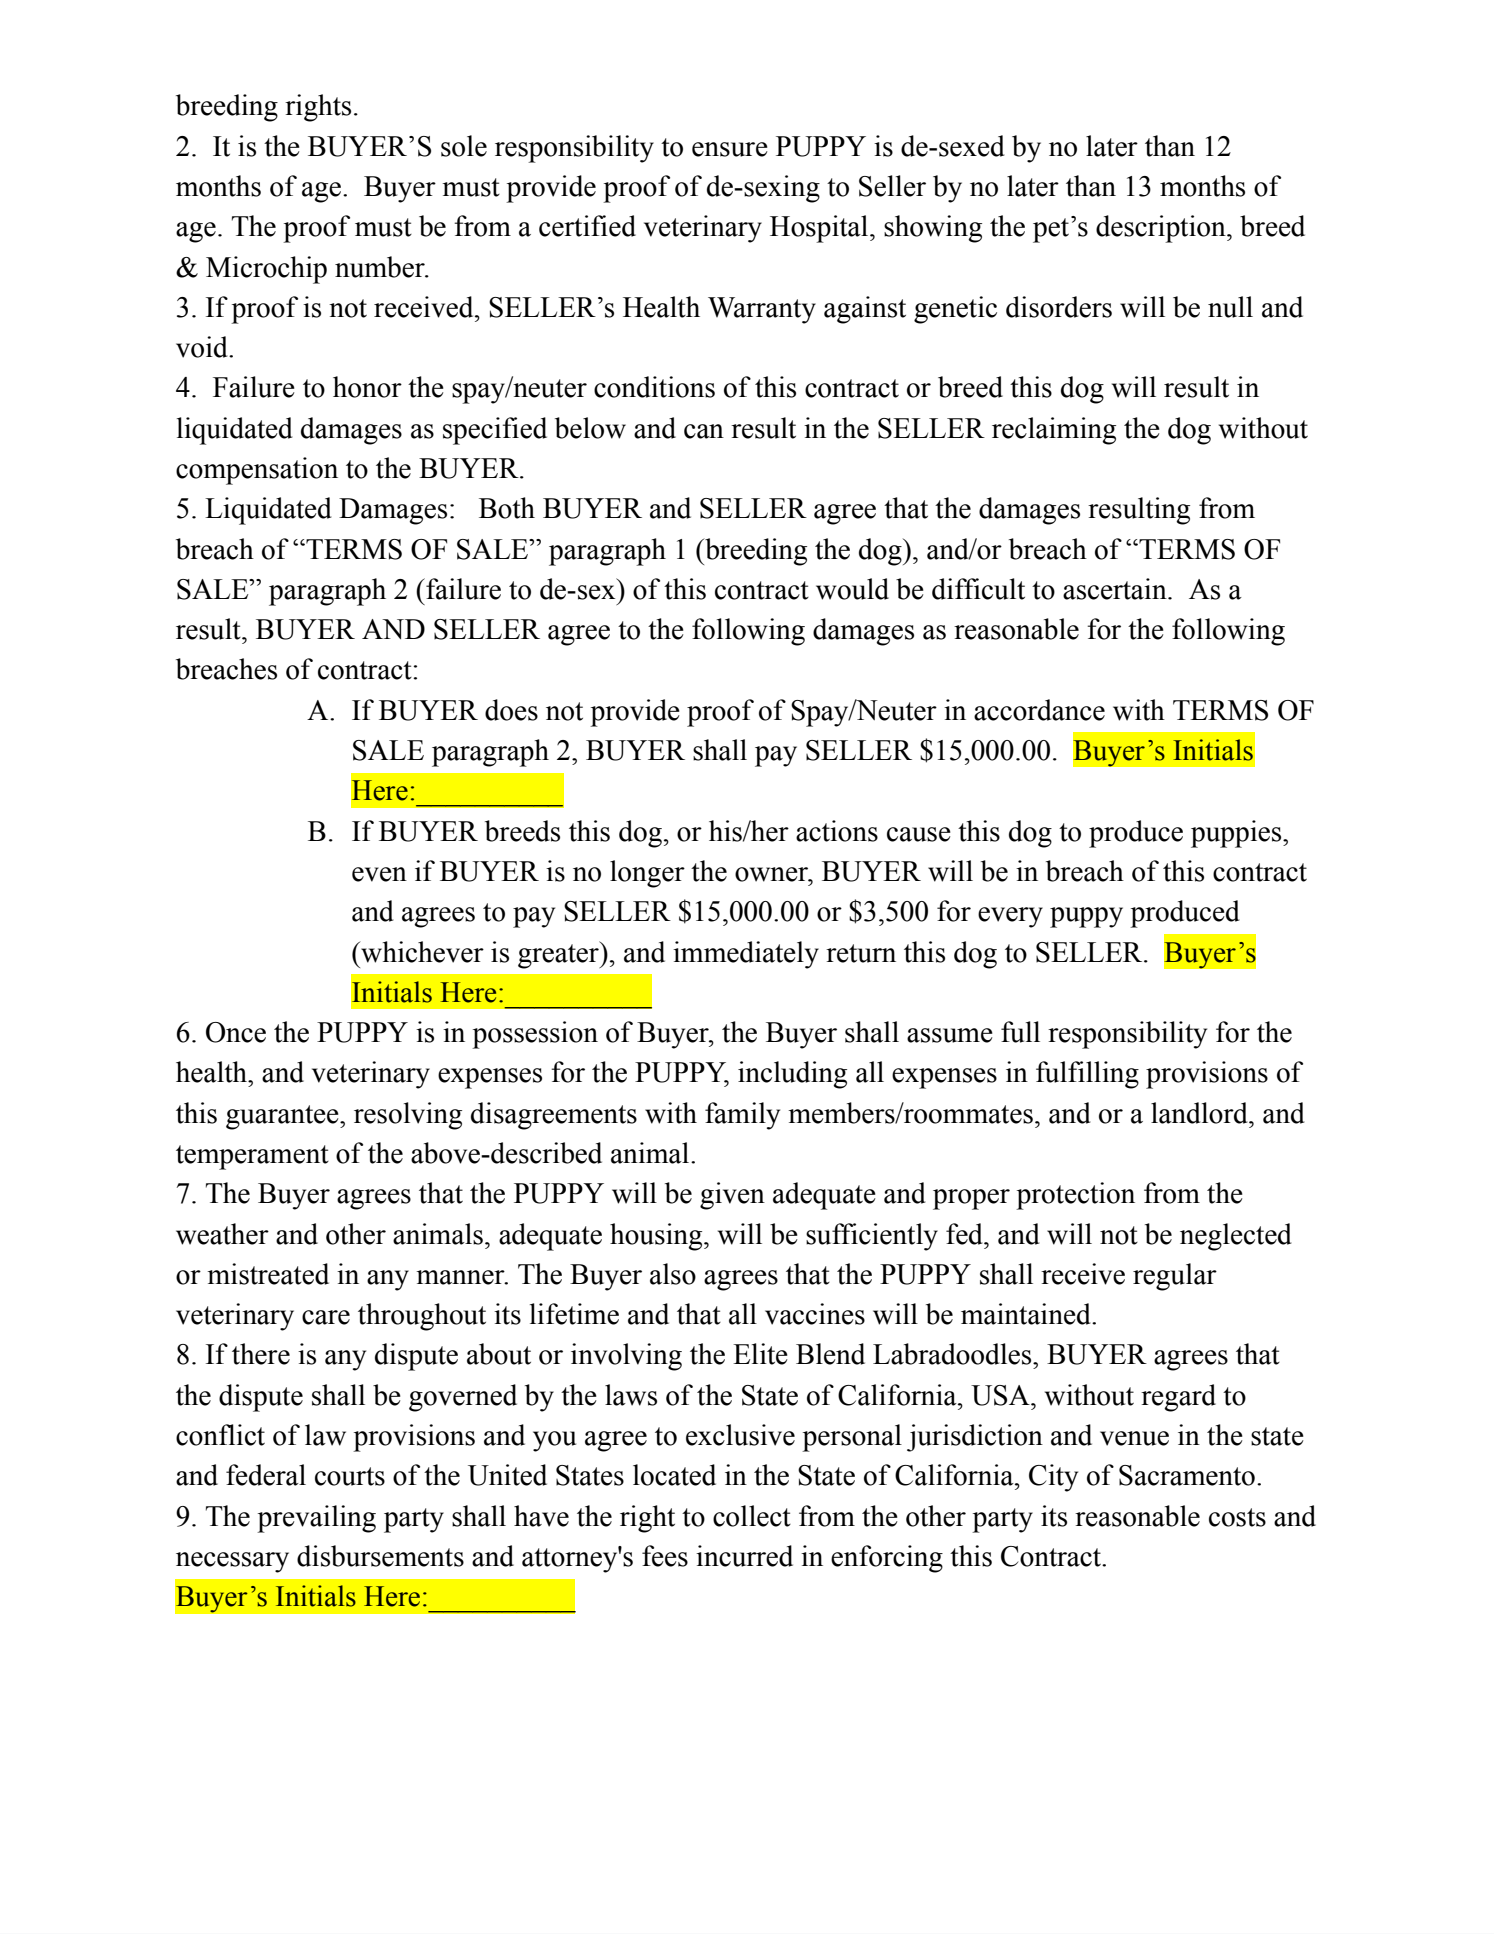 Image resolution: width=1494 pixels, height=1934 pixels. Describe the element at coordinates (742, 1116) in the screenshot. I see `family` at that location.
